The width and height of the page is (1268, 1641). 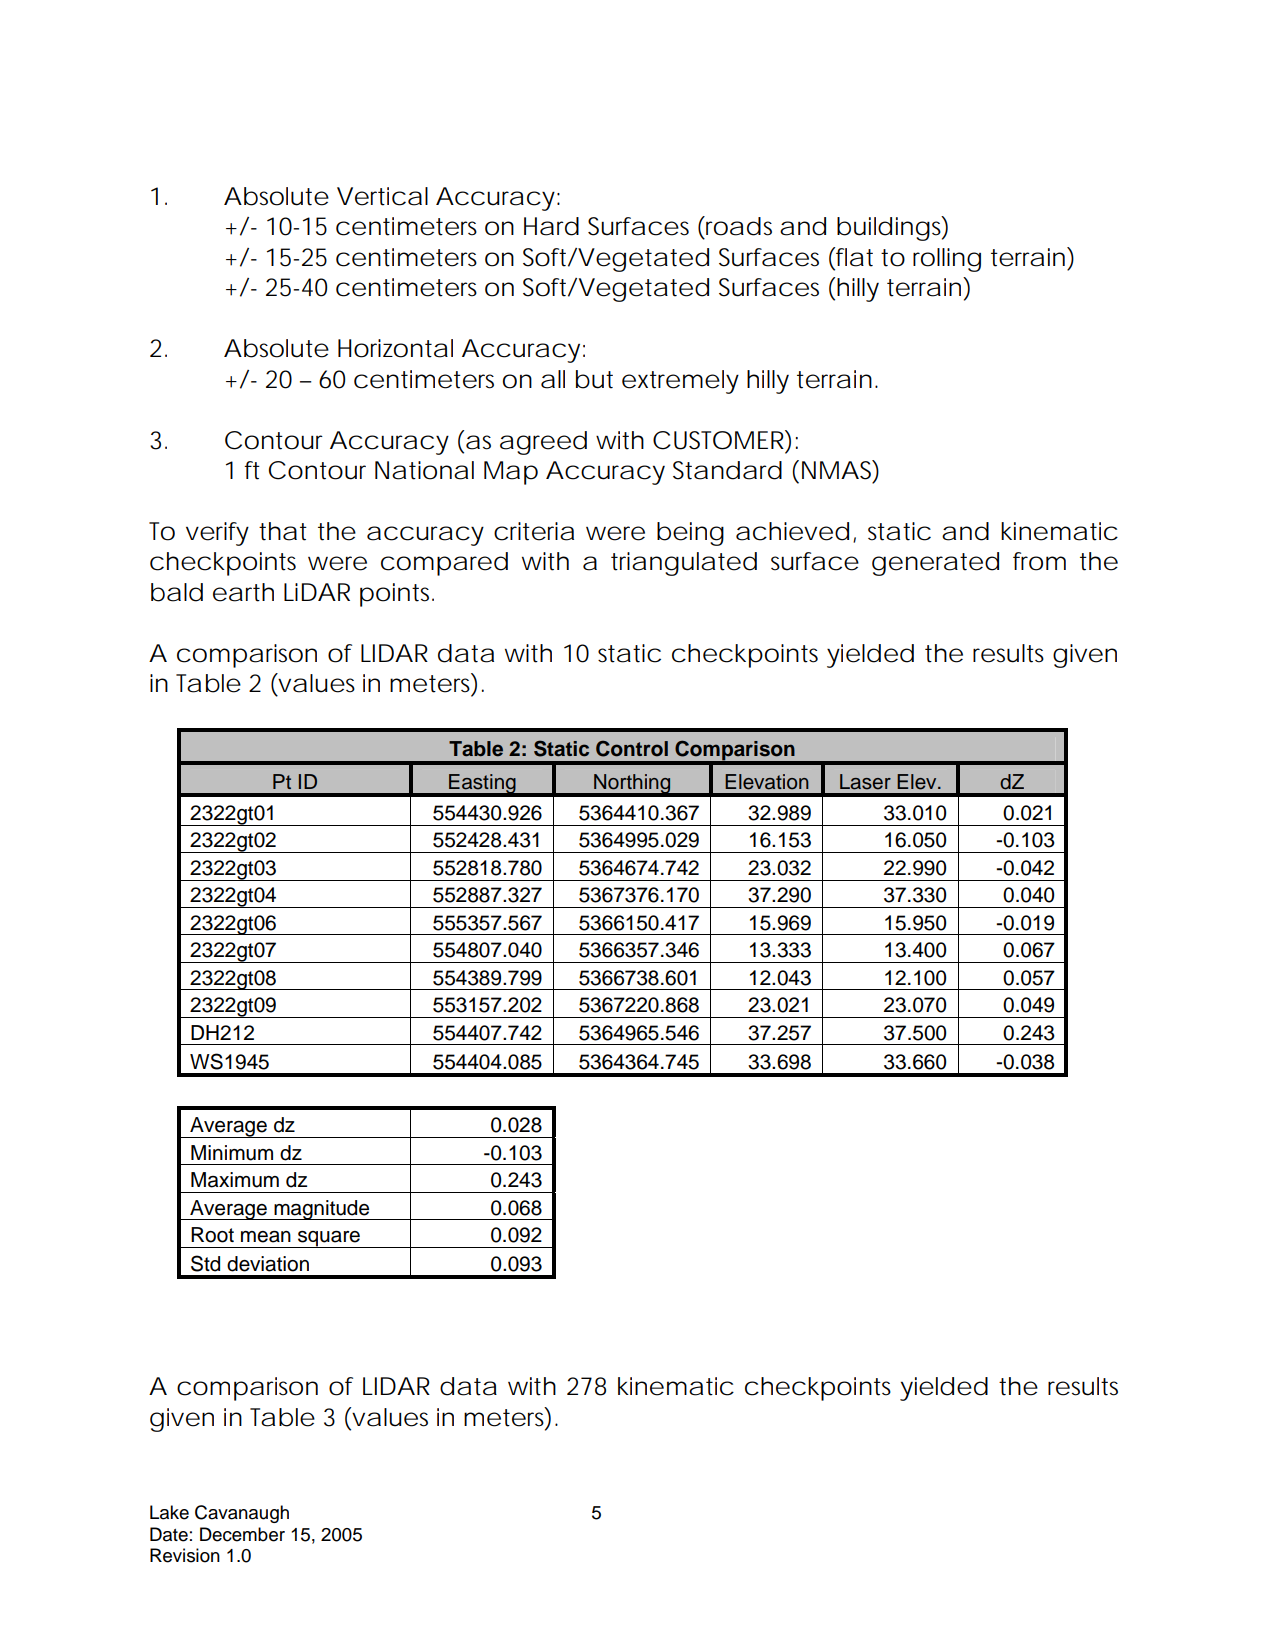 What do you see at coordinates (739, 226) in the page?
I see `roads` at bounding box center [739, 226].
